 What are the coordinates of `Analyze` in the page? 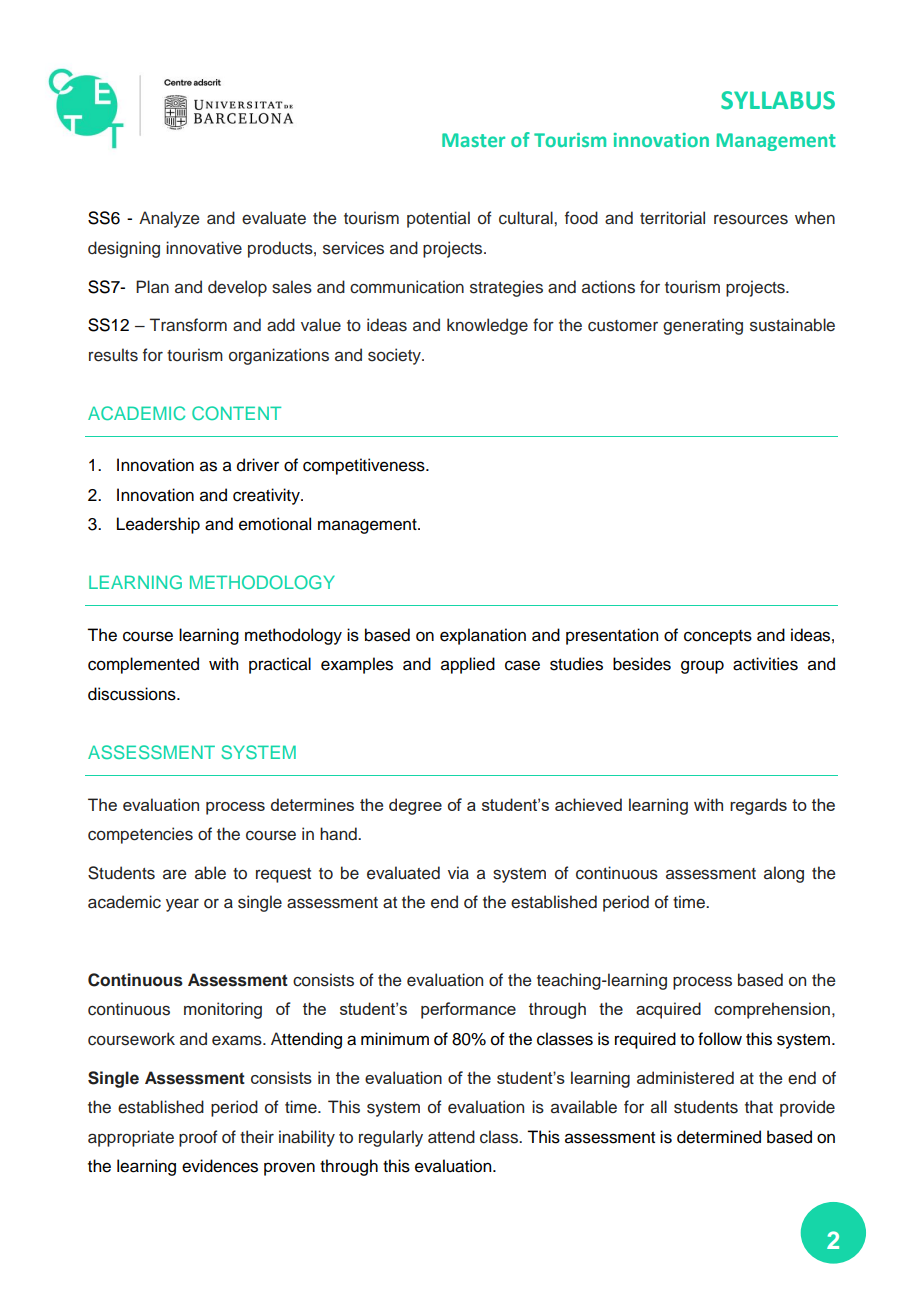 It's located at (169, 219).
